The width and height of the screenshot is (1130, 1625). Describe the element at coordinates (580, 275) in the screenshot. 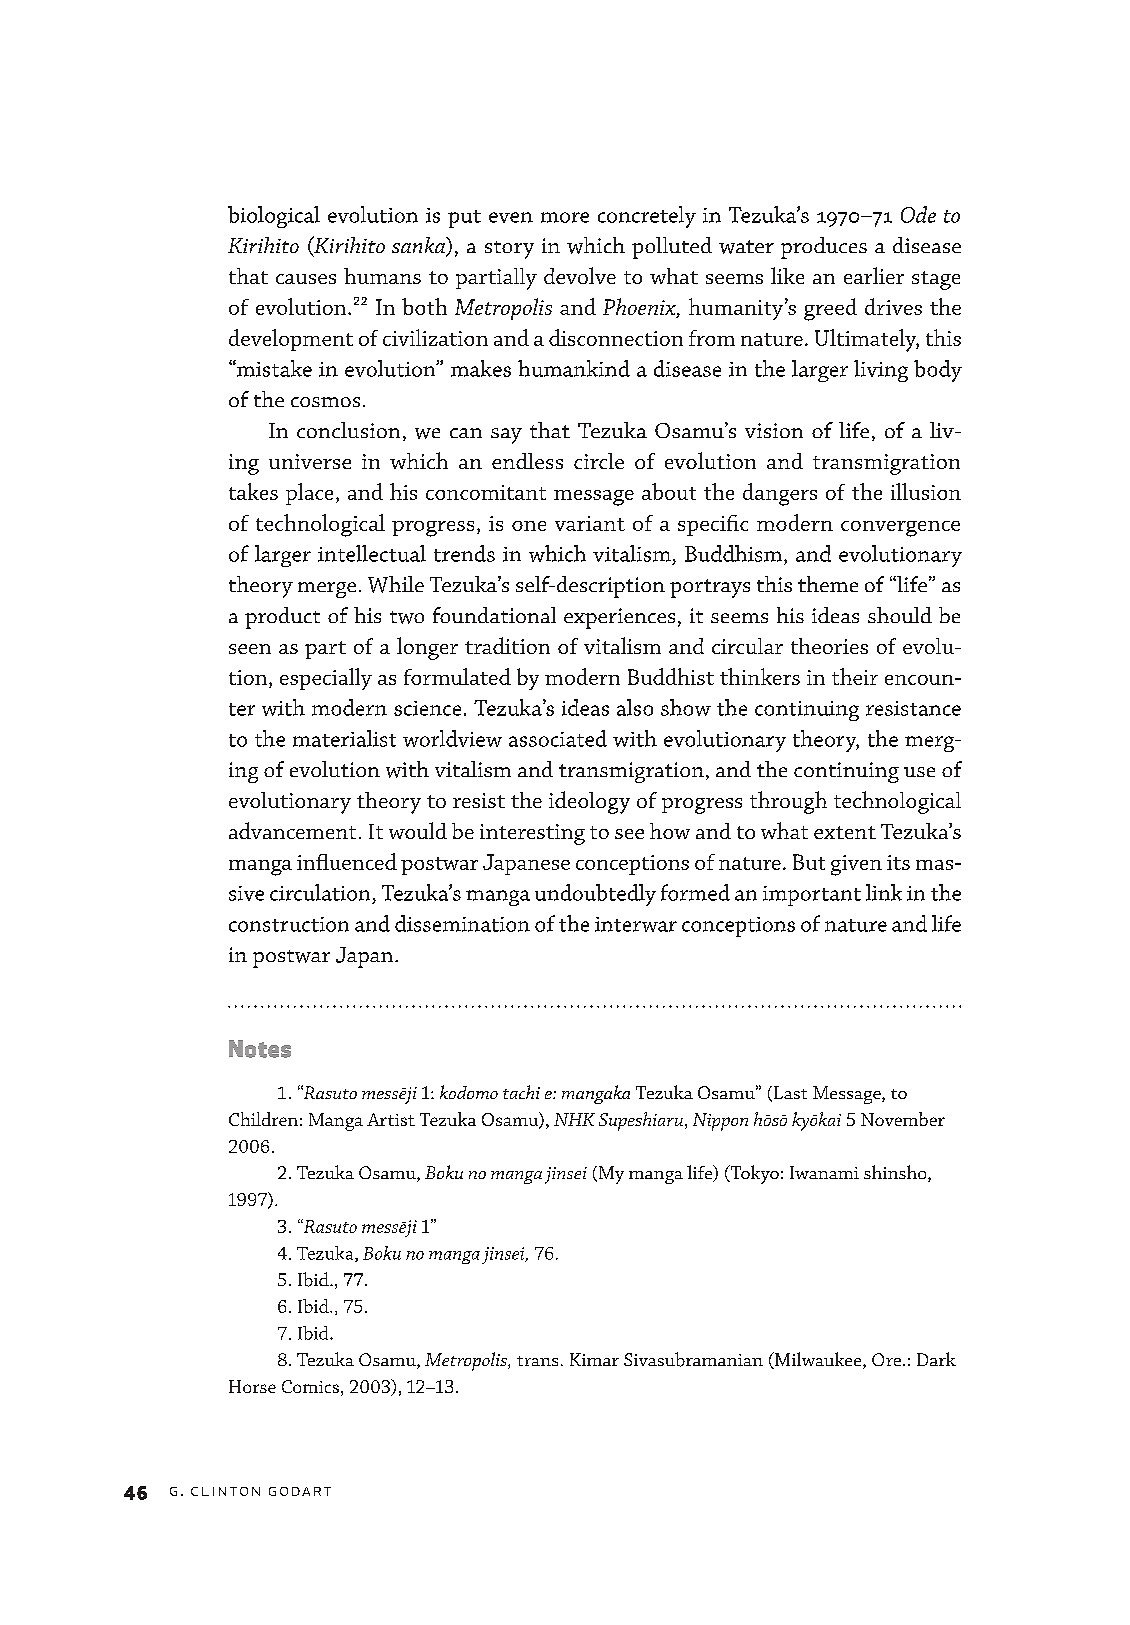

I see `devolve` at that location.
